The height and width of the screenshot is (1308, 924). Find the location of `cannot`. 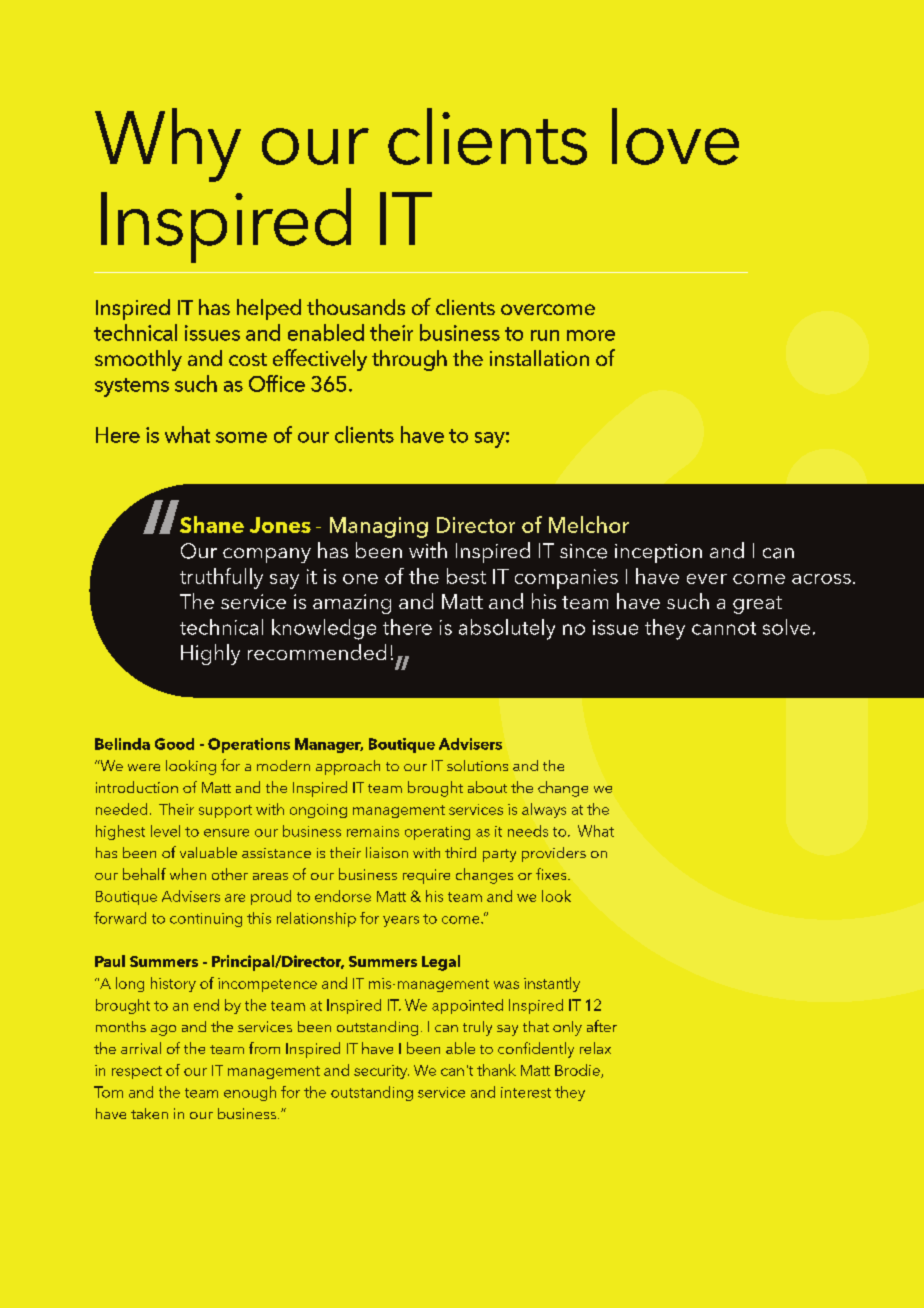

cannot is located at coordinates (724, 628).
